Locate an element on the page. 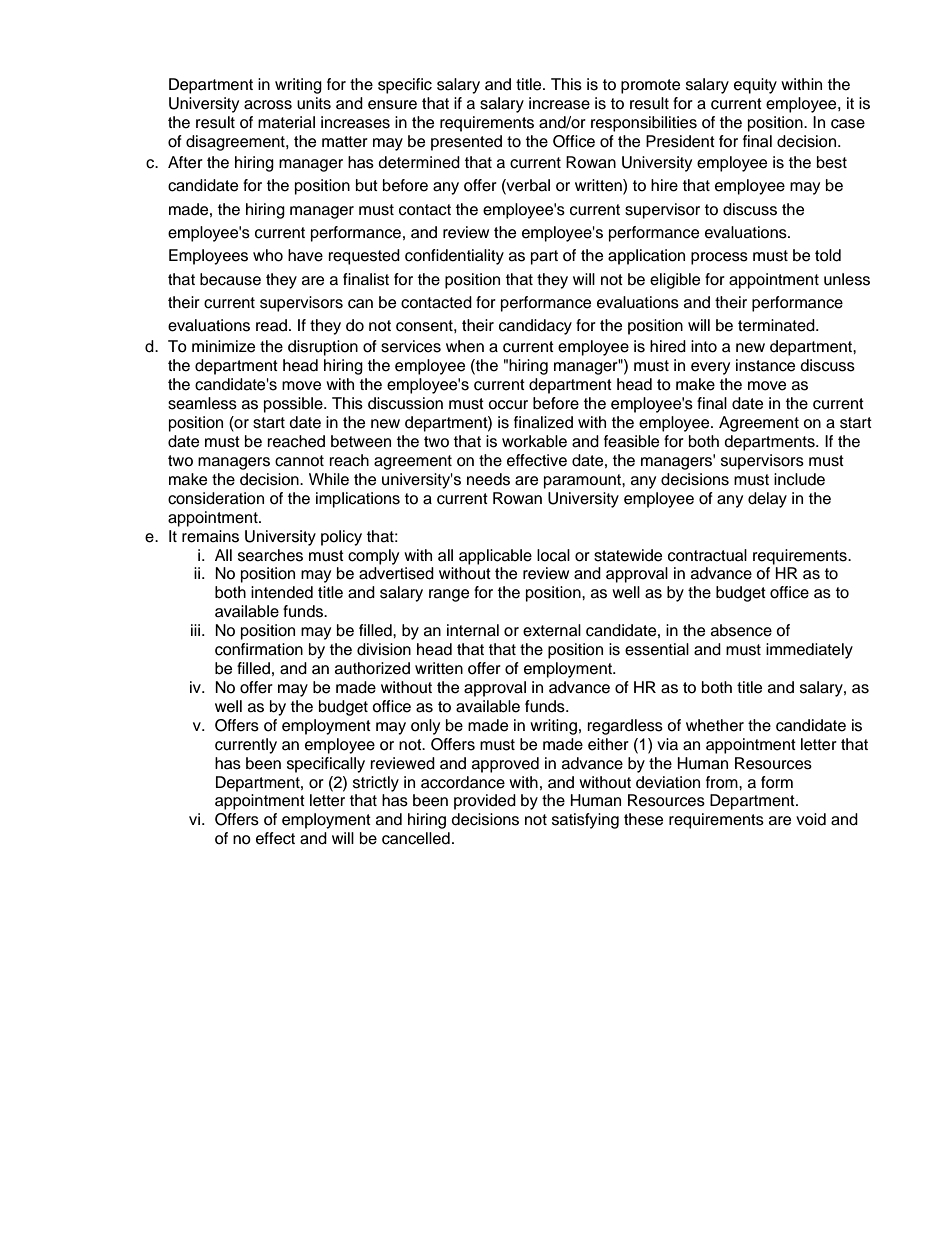 This document has height=1233, width=952. provided is located at coordinates (485, 802).
